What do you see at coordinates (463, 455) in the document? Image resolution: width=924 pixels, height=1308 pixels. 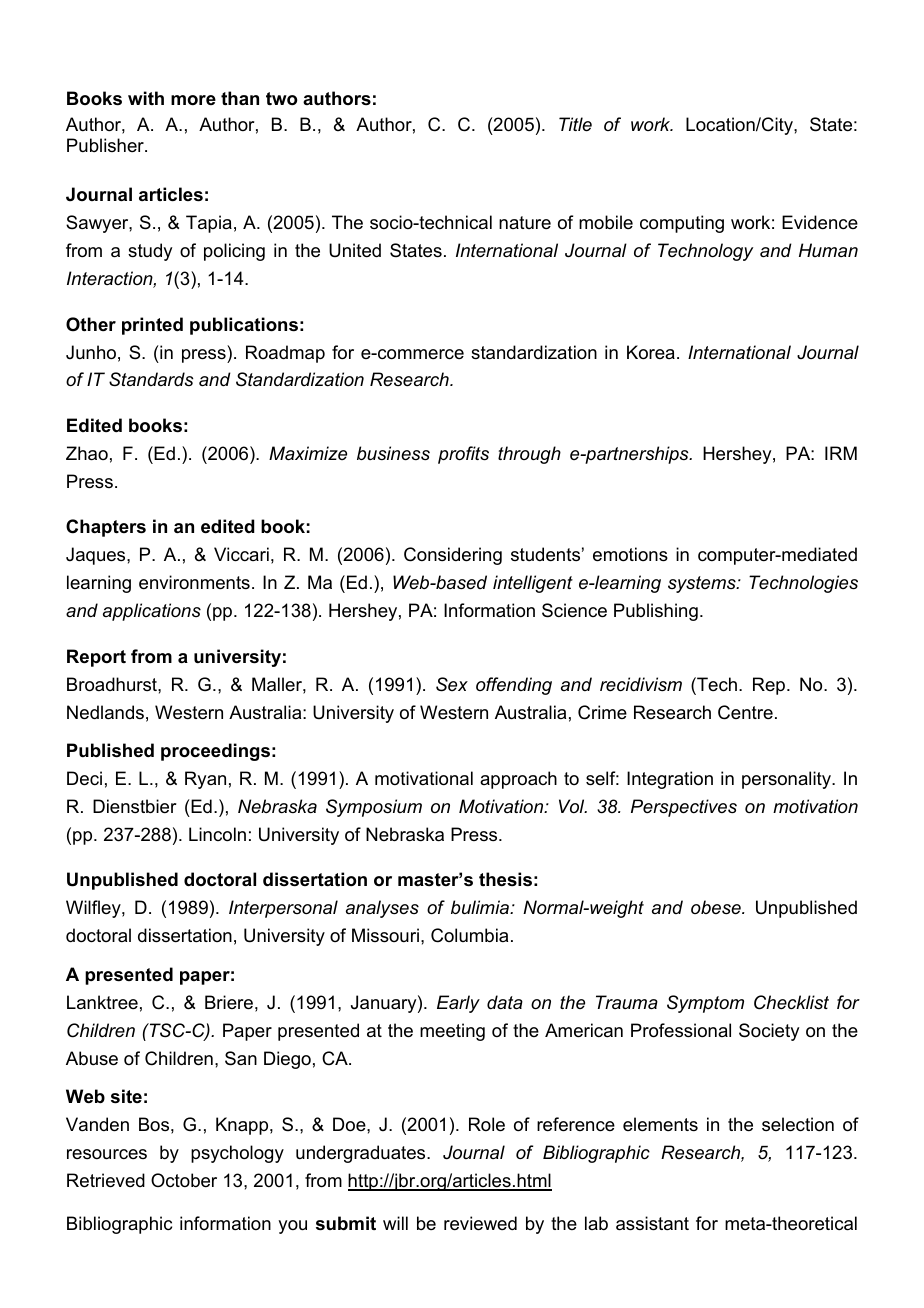 I see `profits` at bounding box center [463, 455].
